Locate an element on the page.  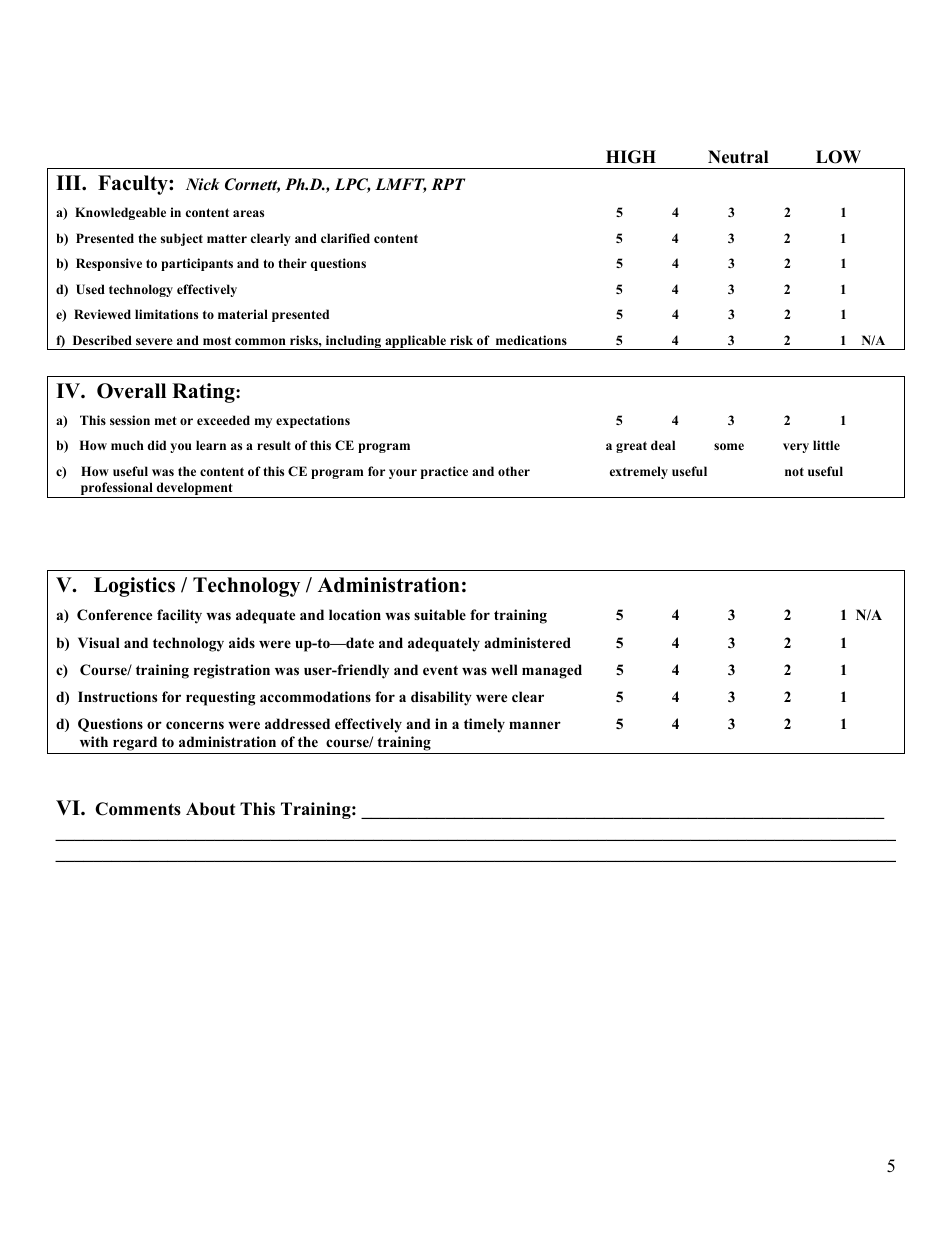
About is located at coordinates (210, 809).
